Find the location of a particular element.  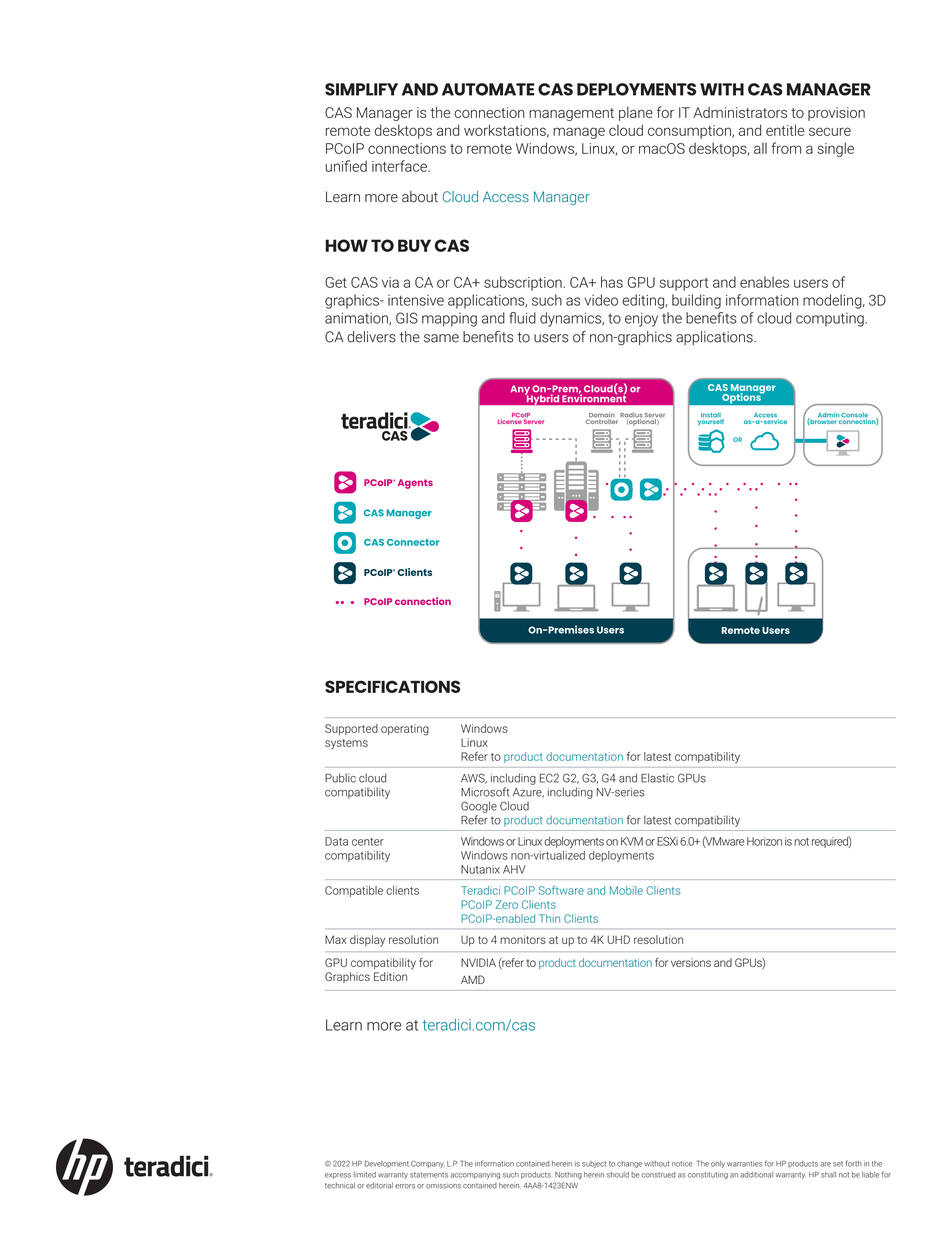

enjoy is located at coordinates (641, 319).
